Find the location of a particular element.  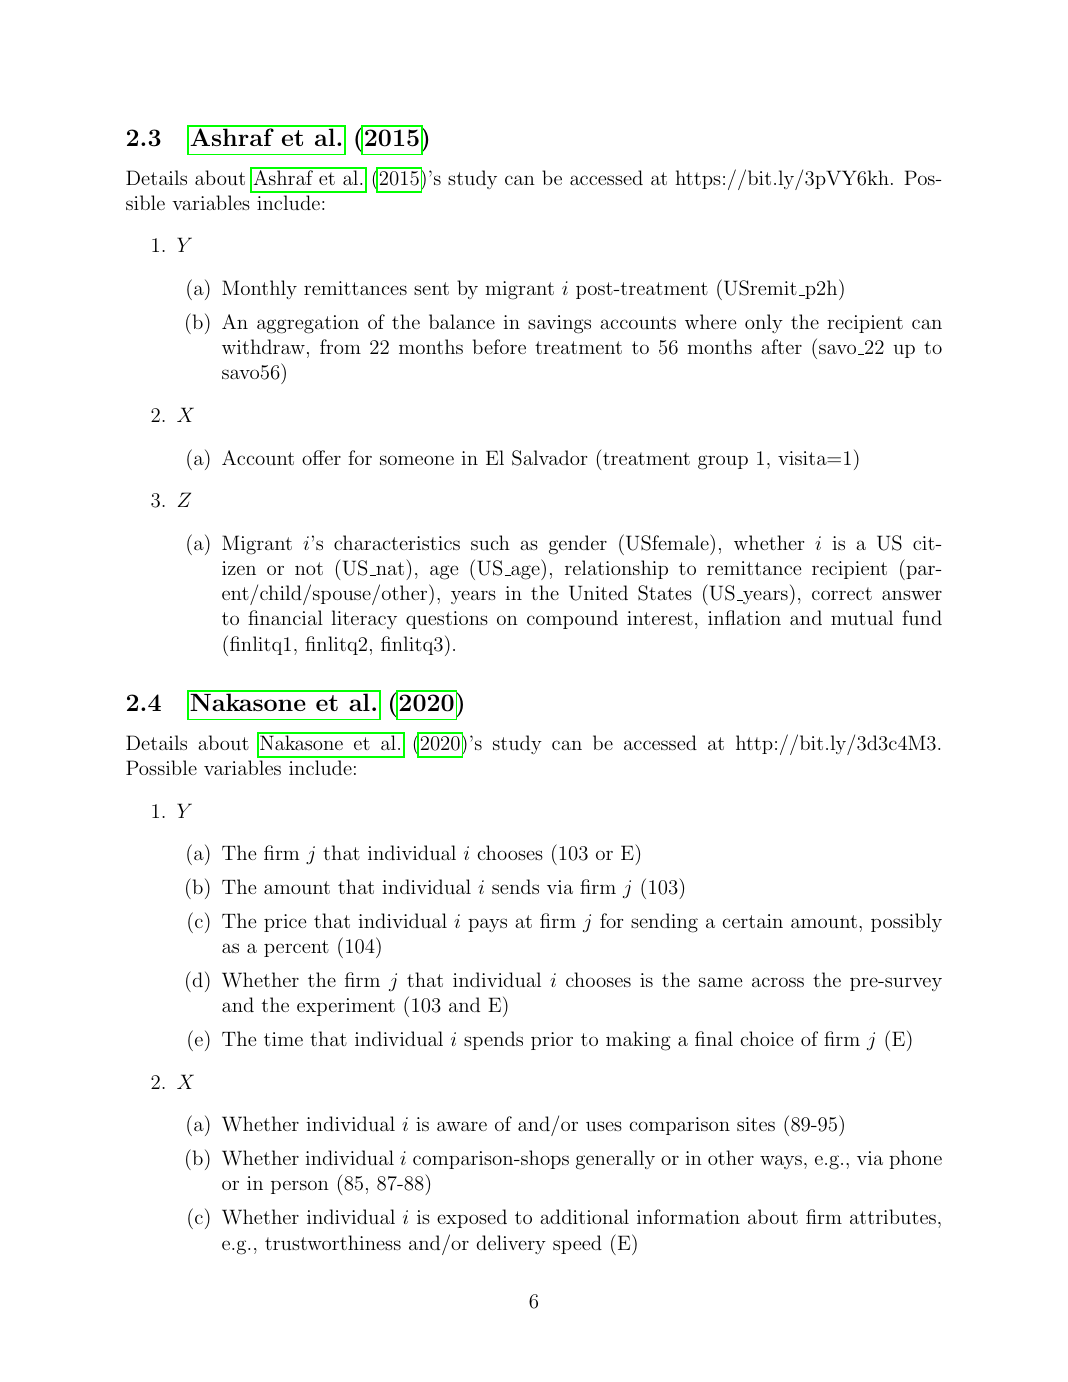

experiment is located at coordinates (346, 1007).
